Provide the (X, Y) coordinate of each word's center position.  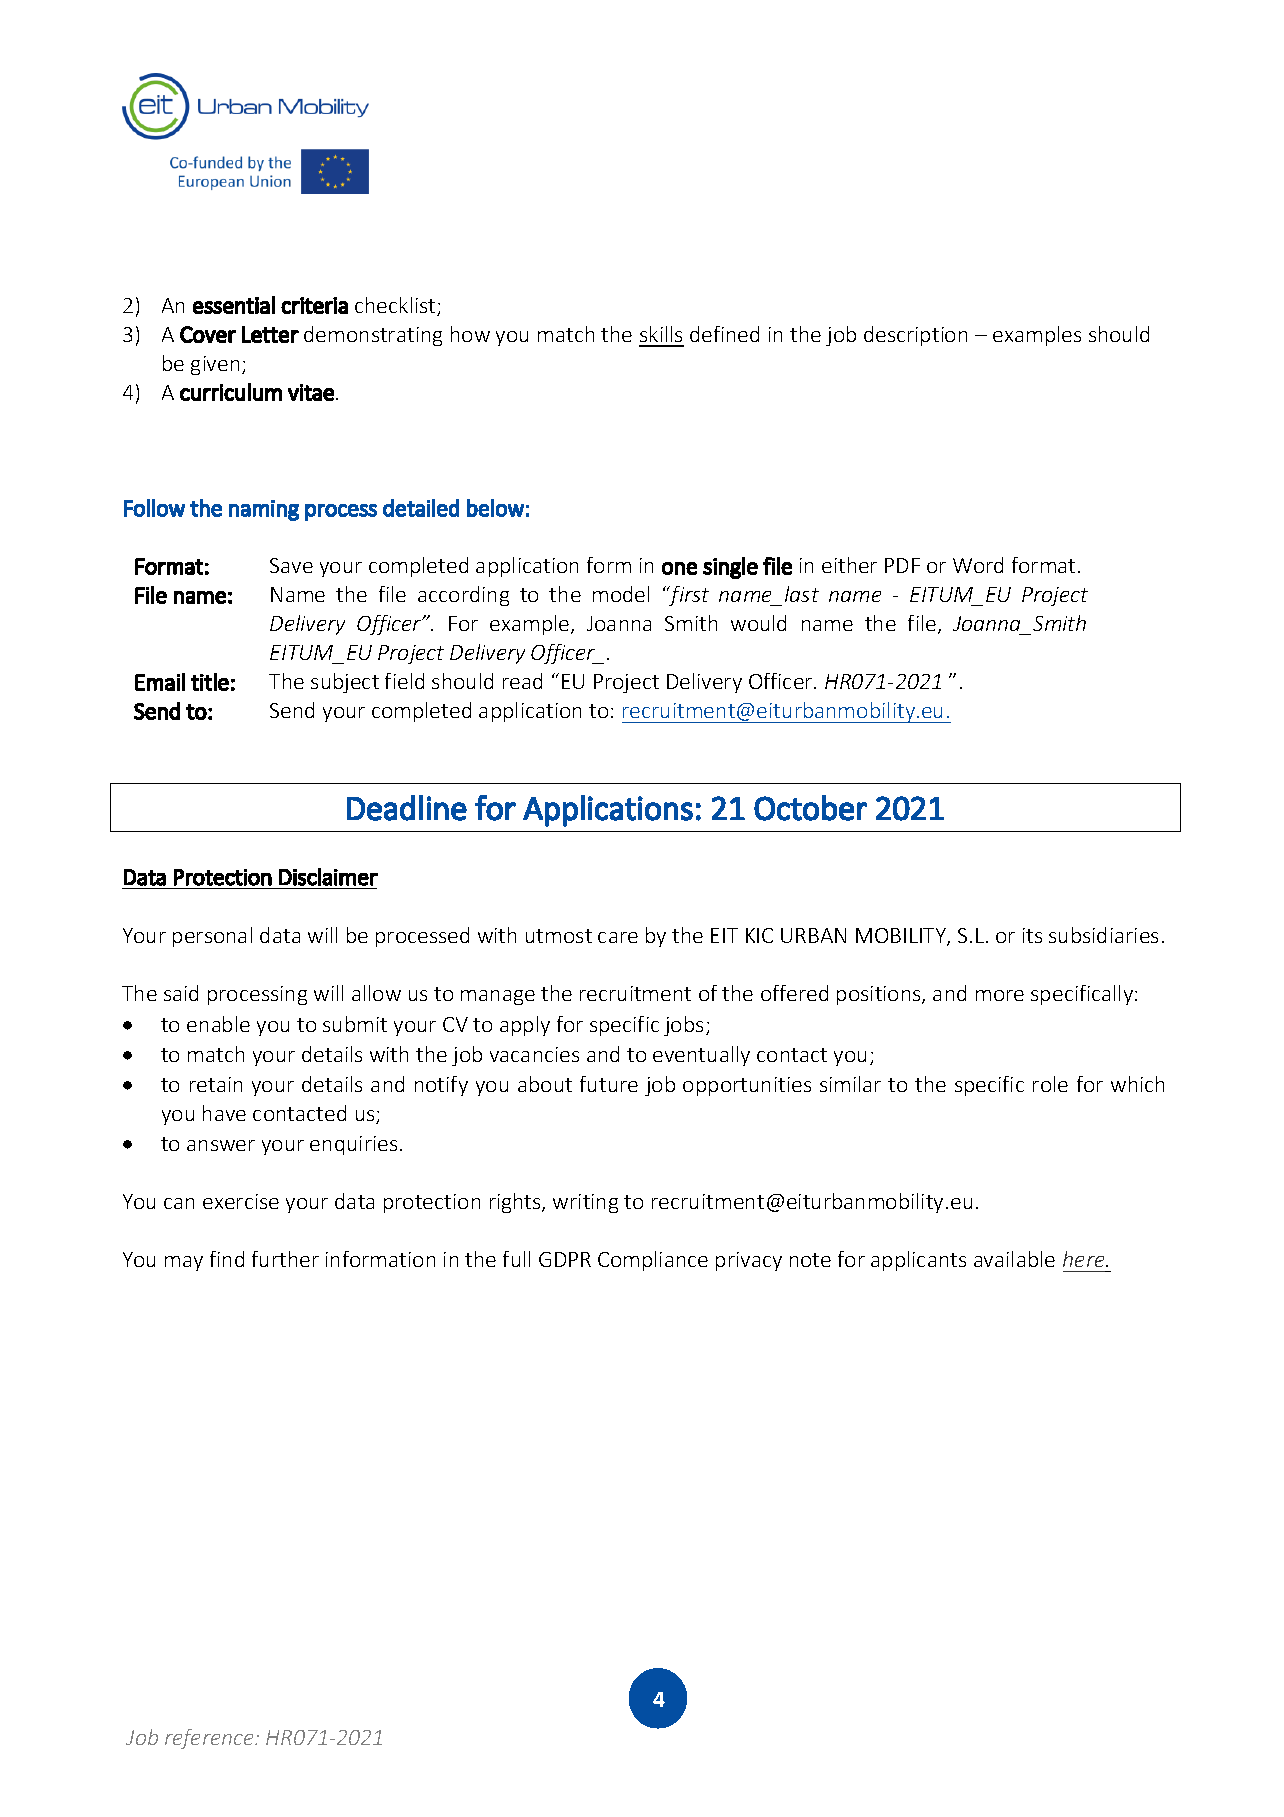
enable (218, 1024)
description (915, 336)
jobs (683, 1026)
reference (210, 1739)
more (1000, 995)
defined (724, 334)
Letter (270, 334)
